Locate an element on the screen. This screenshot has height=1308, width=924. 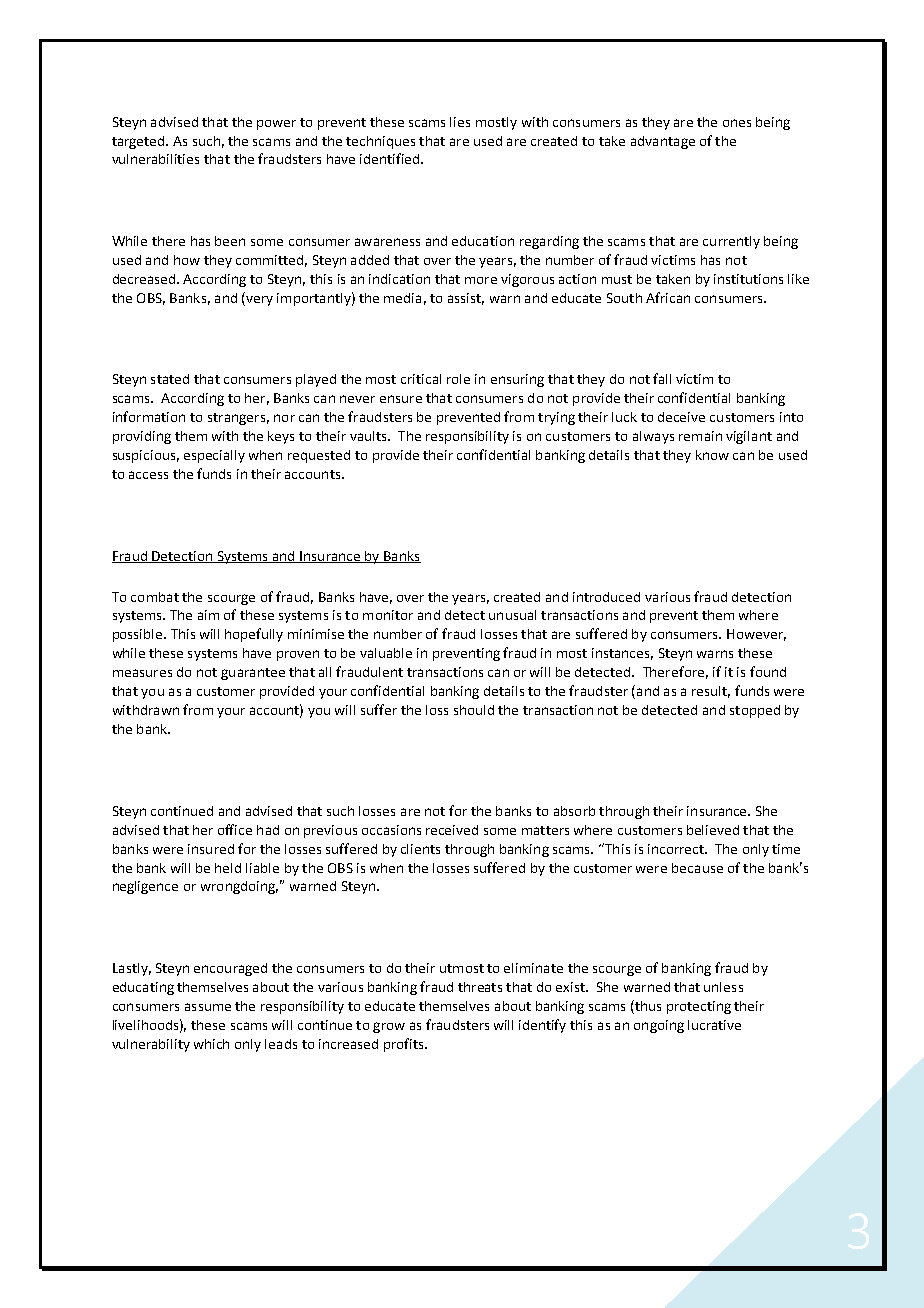
lies is located at coordinates (460, 122).
